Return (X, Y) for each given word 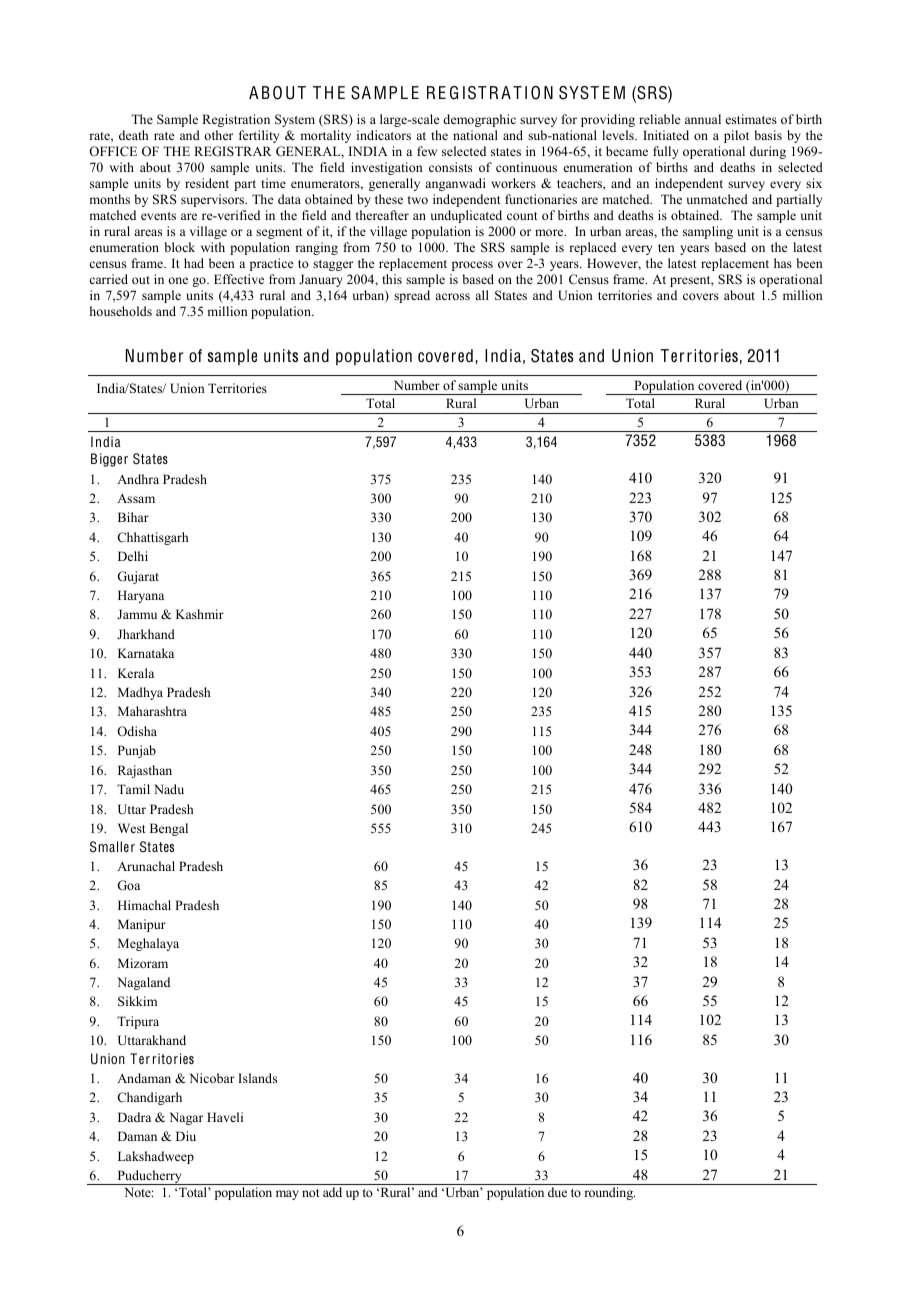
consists (450, 167)
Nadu (169, 789)
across (452, 296)
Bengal (169, 829)
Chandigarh (149, 1098)
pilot (736, 136)
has (783, 263)
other (218, 135)
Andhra (138, 479)
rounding (609, 1193)
